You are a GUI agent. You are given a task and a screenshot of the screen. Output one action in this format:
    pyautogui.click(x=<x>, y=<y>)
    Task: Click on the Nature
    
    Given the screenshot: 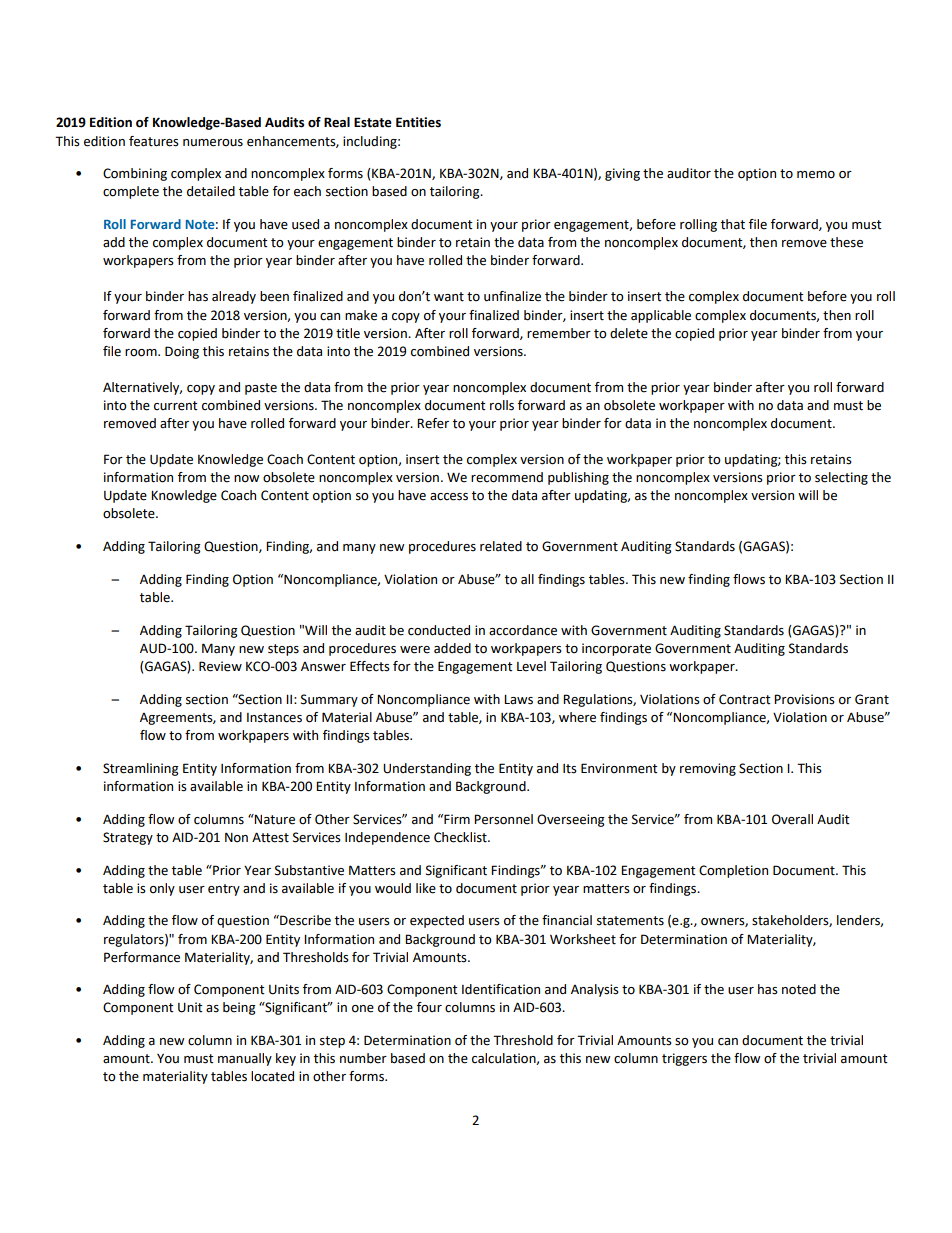 What is the action you would take?
    pyautogui.click(x=274, y=819)
